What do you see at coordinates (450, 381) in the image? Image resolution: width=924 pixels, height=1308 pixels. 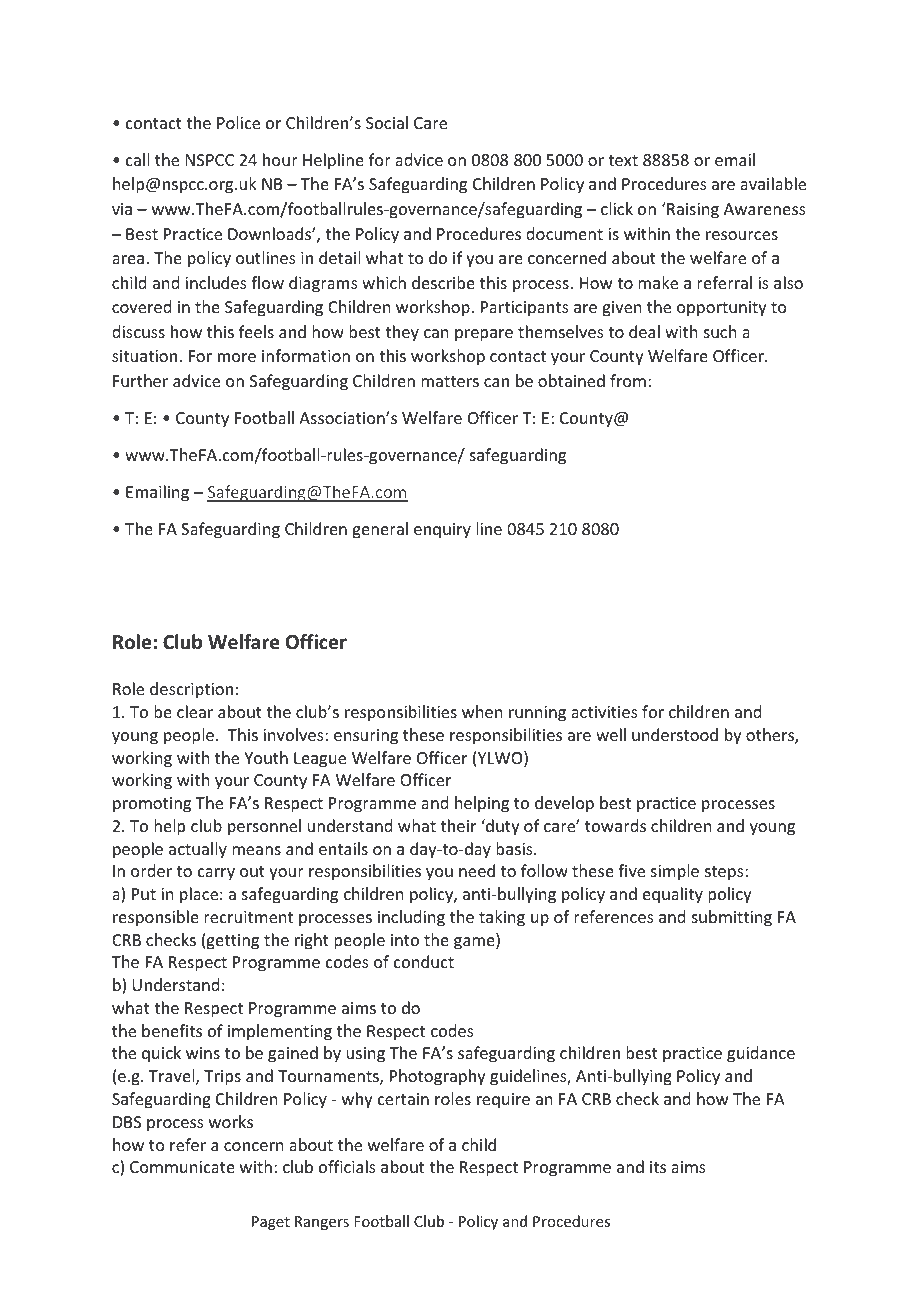 I see `matters` at bounding box center [450, 381].
